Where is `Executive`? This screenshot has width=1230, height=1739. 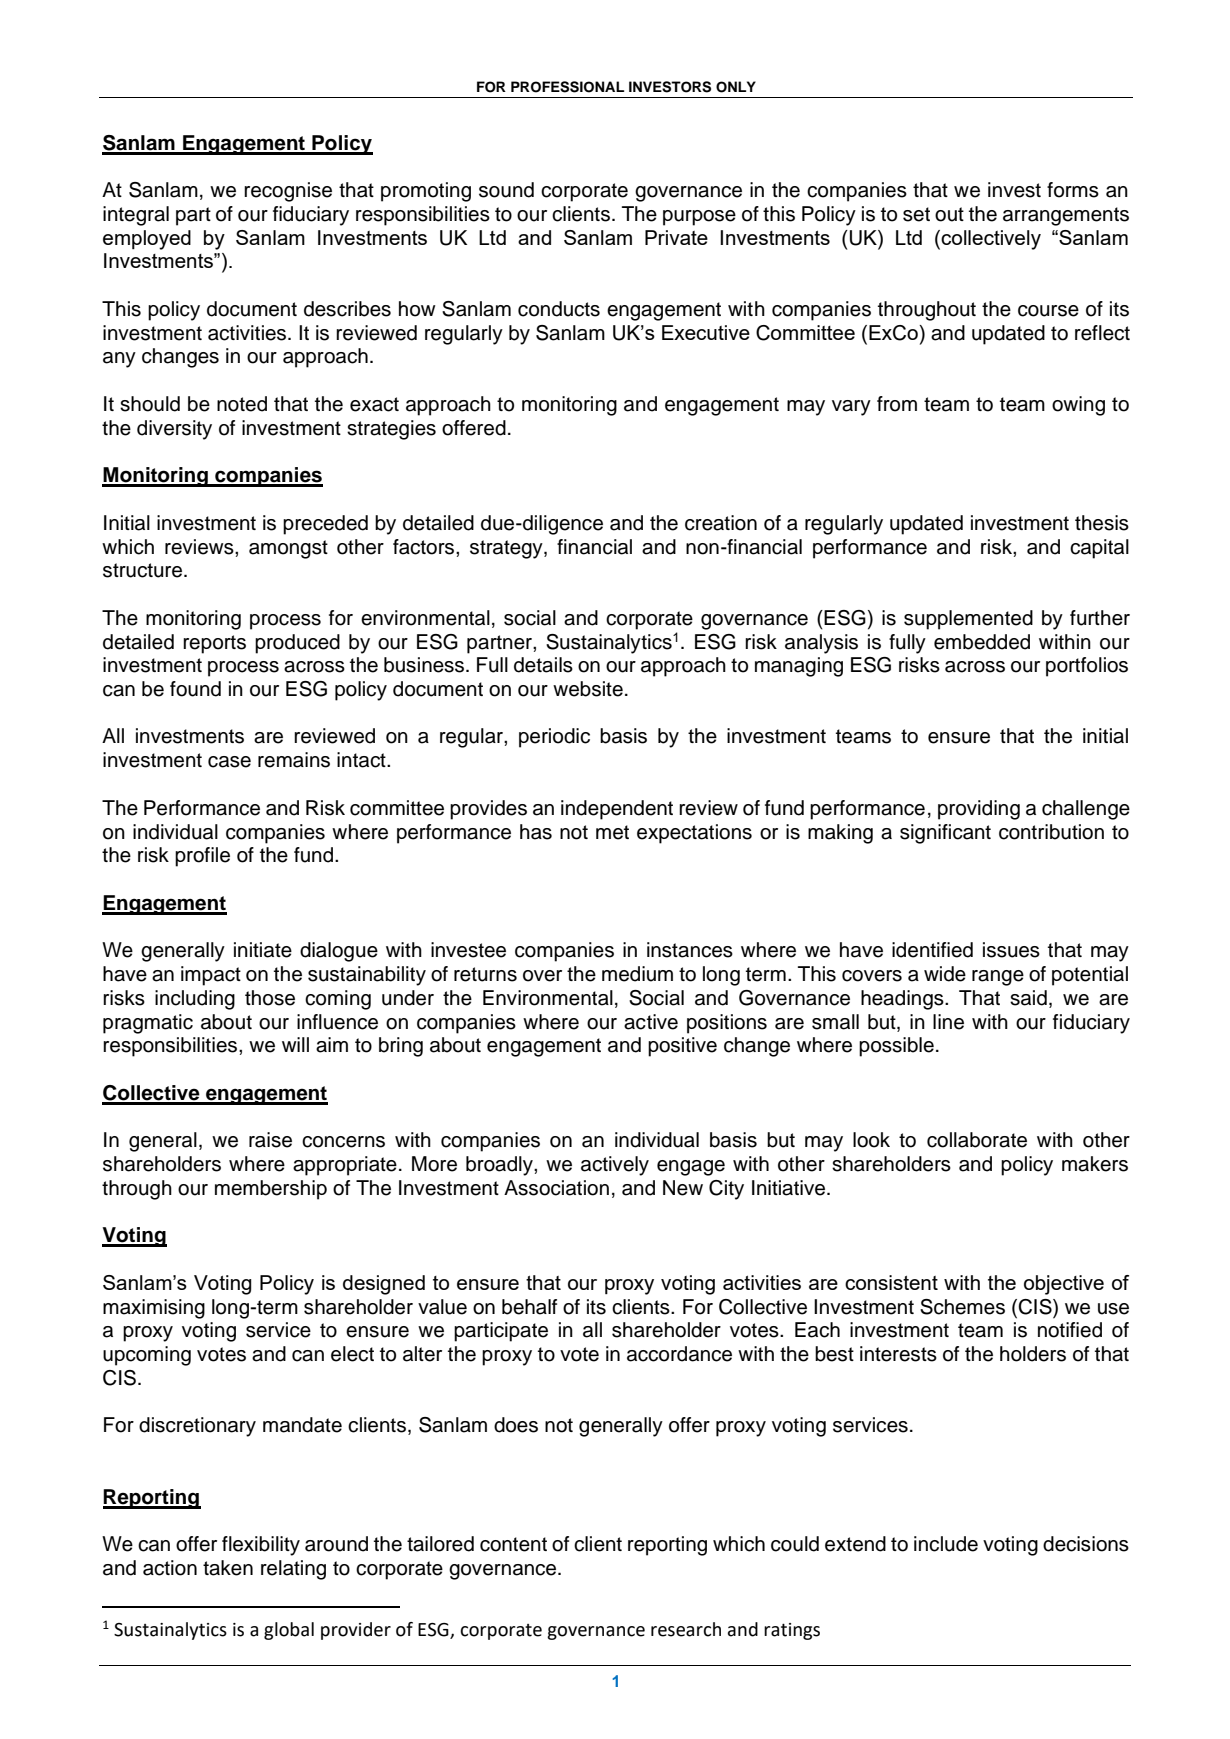
Executive is located at coordinates (706, 332).
